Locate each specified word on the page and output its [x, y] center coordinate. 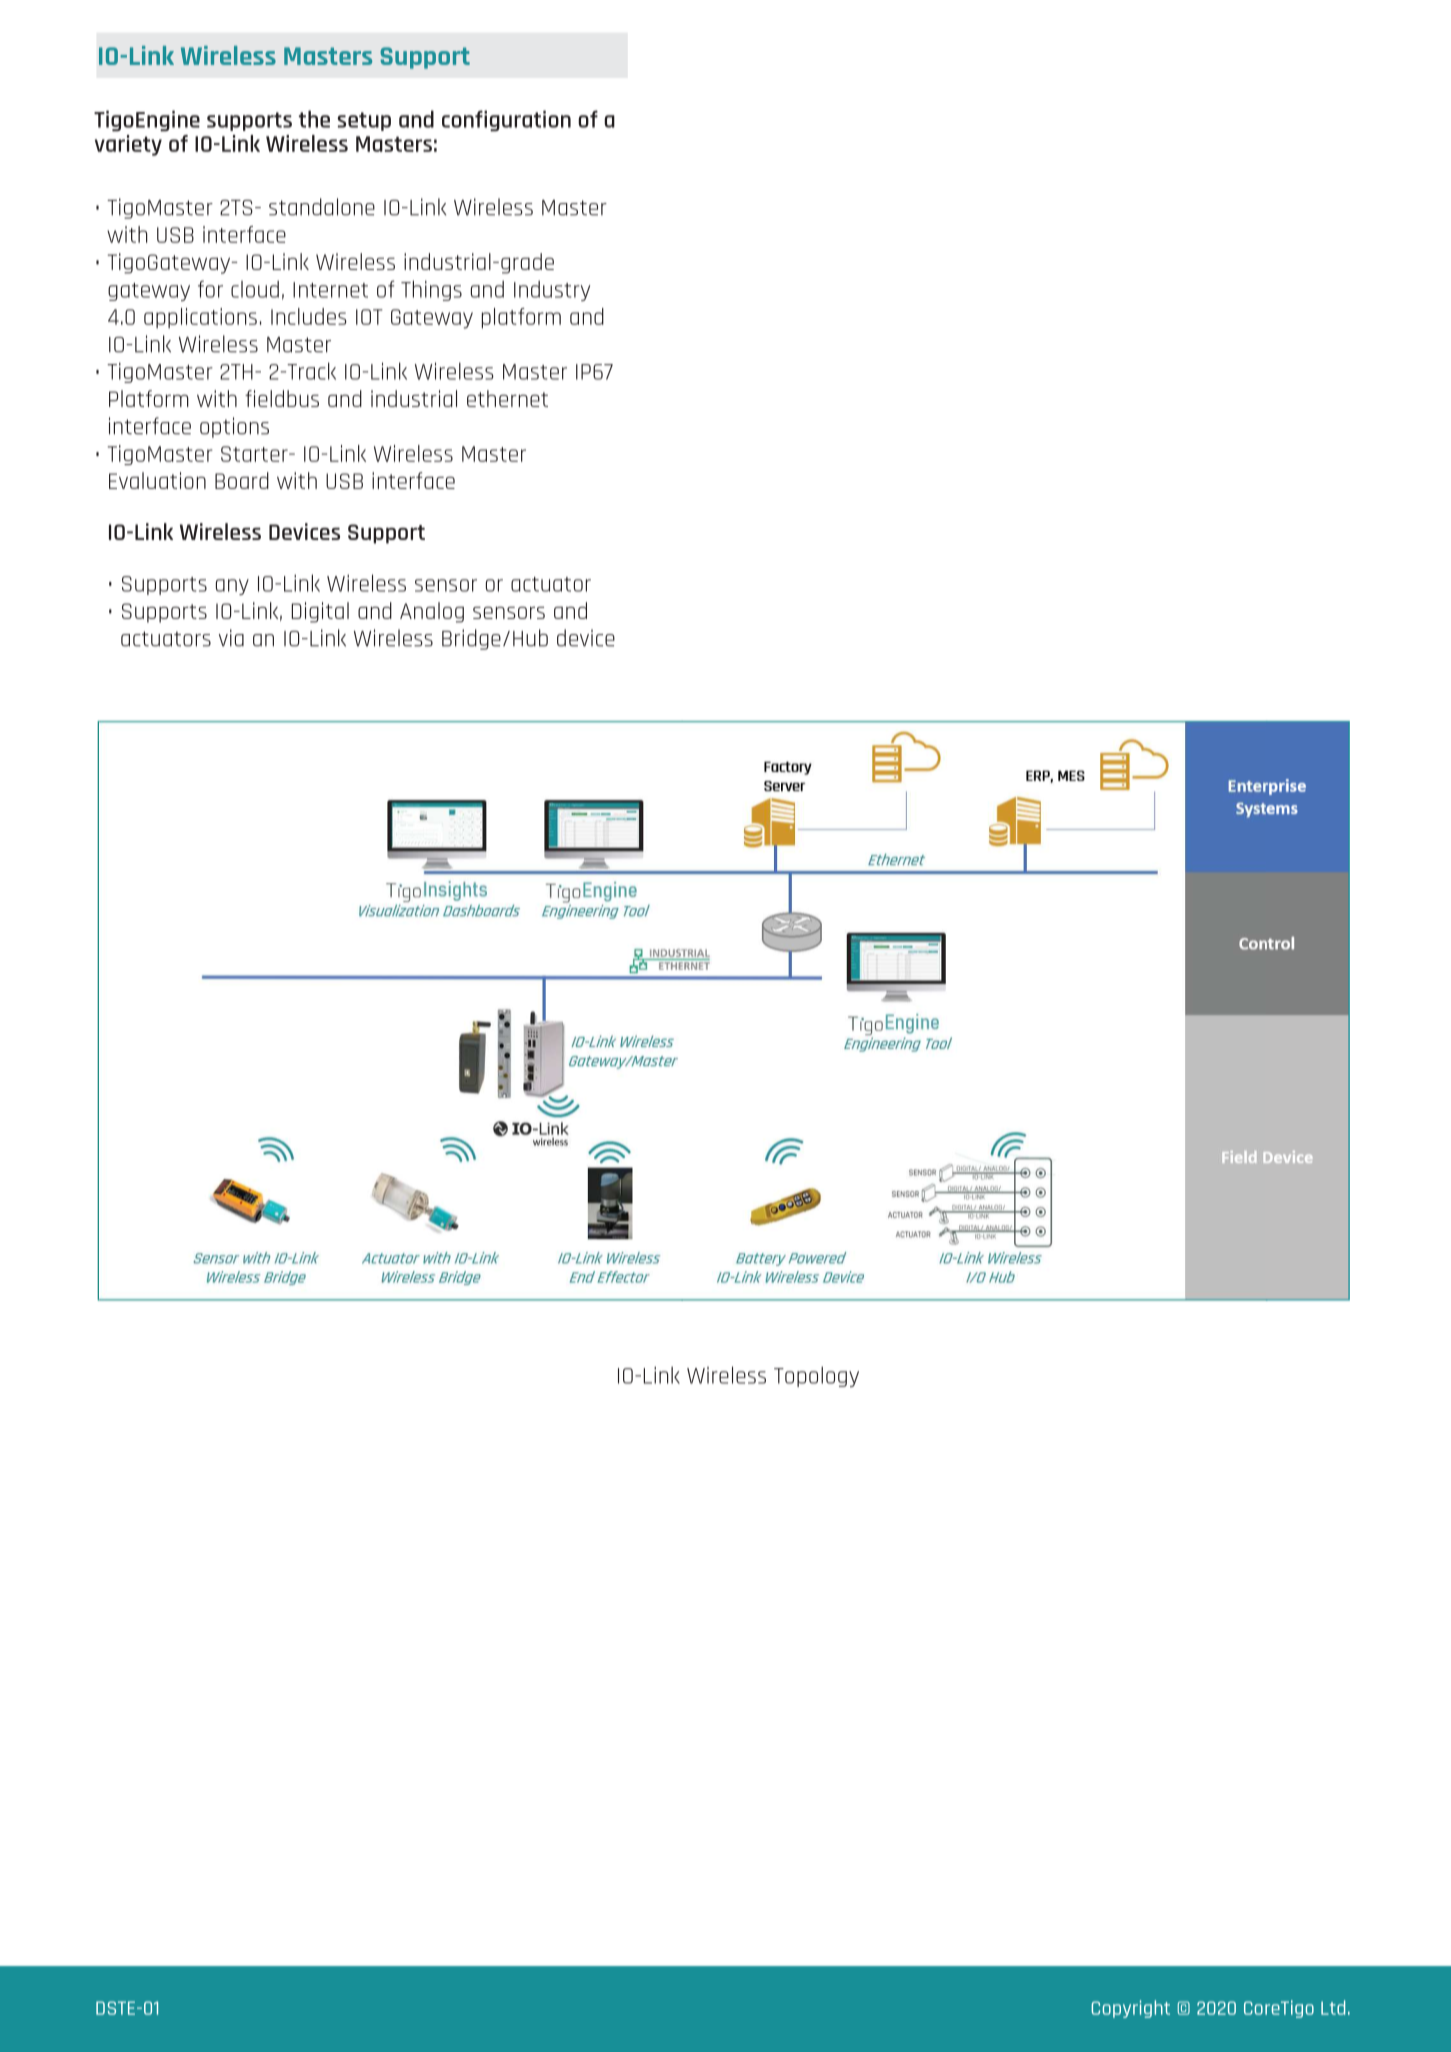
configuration [506, 121]
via [231, 638]
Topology [816, 1376]
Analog [432, 612]
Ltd [1333, 2007]
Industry [552, 290]
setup [364, 121]
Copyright [1130, 2009]
